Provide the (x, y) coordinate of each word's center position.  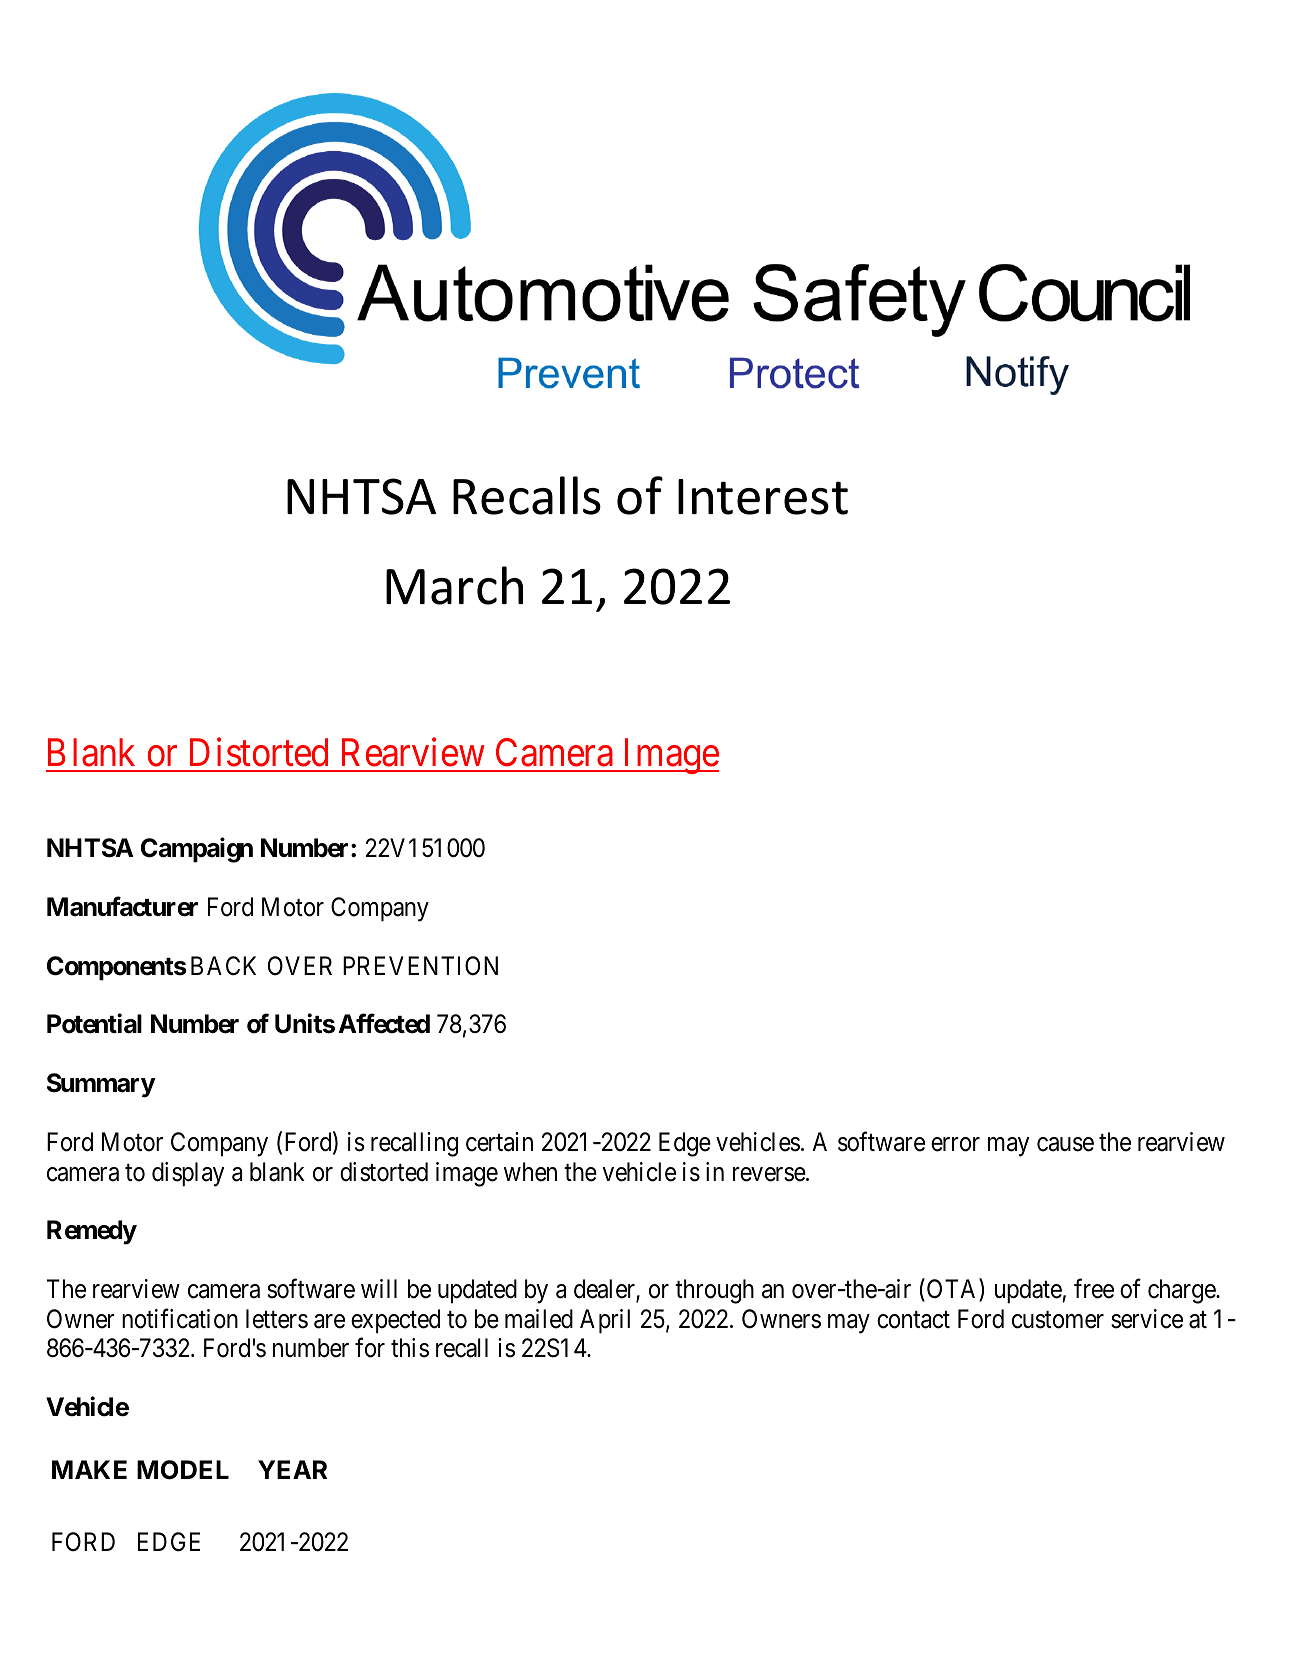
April (605, 1321)
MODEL (183, 1470)
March (454, 585)
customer (1058, 1320)
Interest (763, 497)
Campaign (197, 850)
